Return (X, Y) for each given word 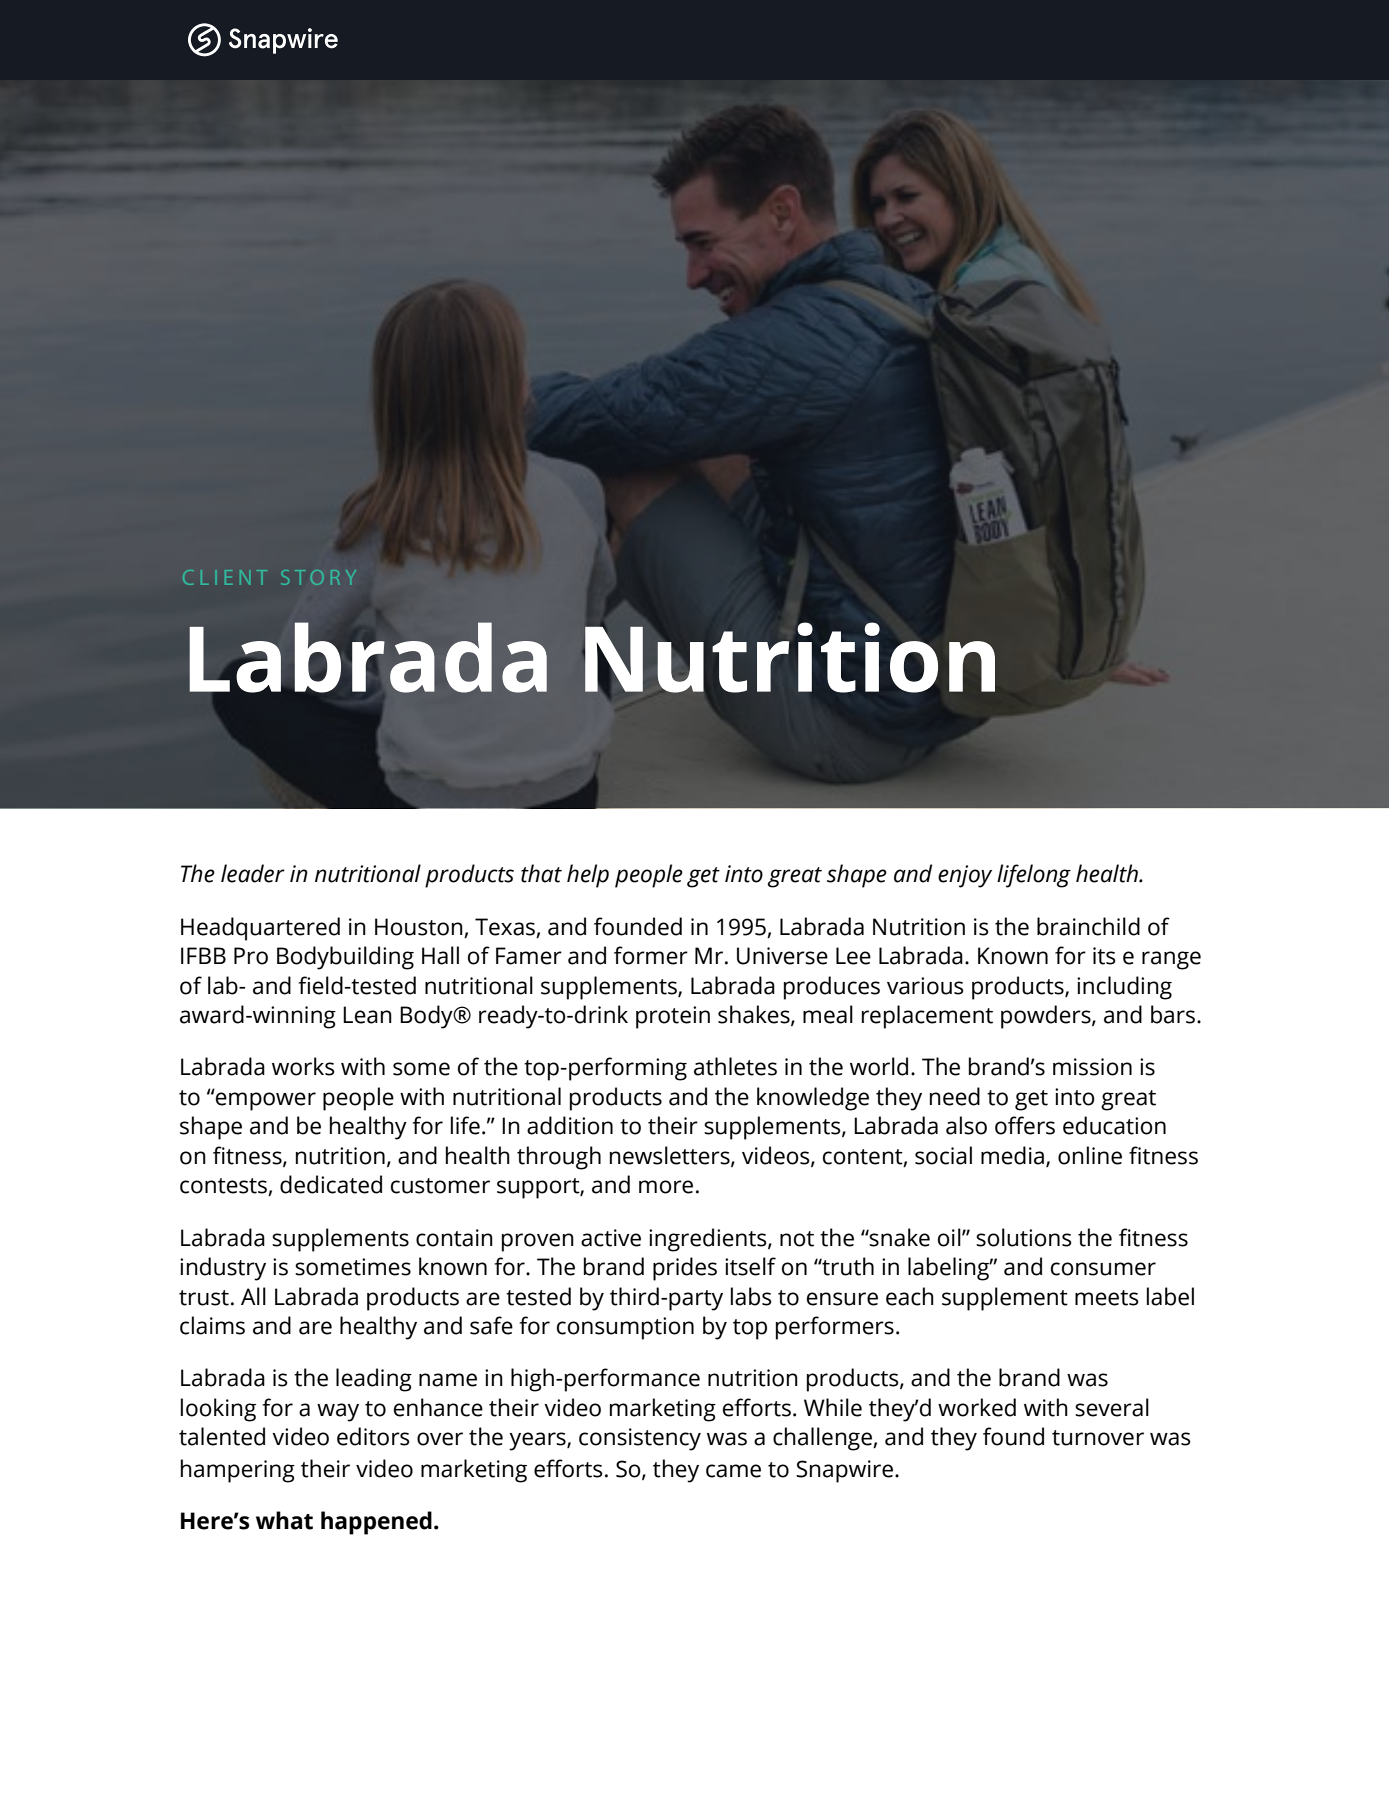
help (588, 876)
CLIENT (225, 577)
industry (223, 1269)
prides (685, 1269)
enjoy (965, 876)
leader (253, 873)
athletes (735, 1066)
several (1112, 1407)
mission (1092, 1067)
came (733, 1471)
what (284, 1520)
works (303, 1066)
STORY (319, 577)
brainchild (1088, 926)
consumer (1103, 1269)
